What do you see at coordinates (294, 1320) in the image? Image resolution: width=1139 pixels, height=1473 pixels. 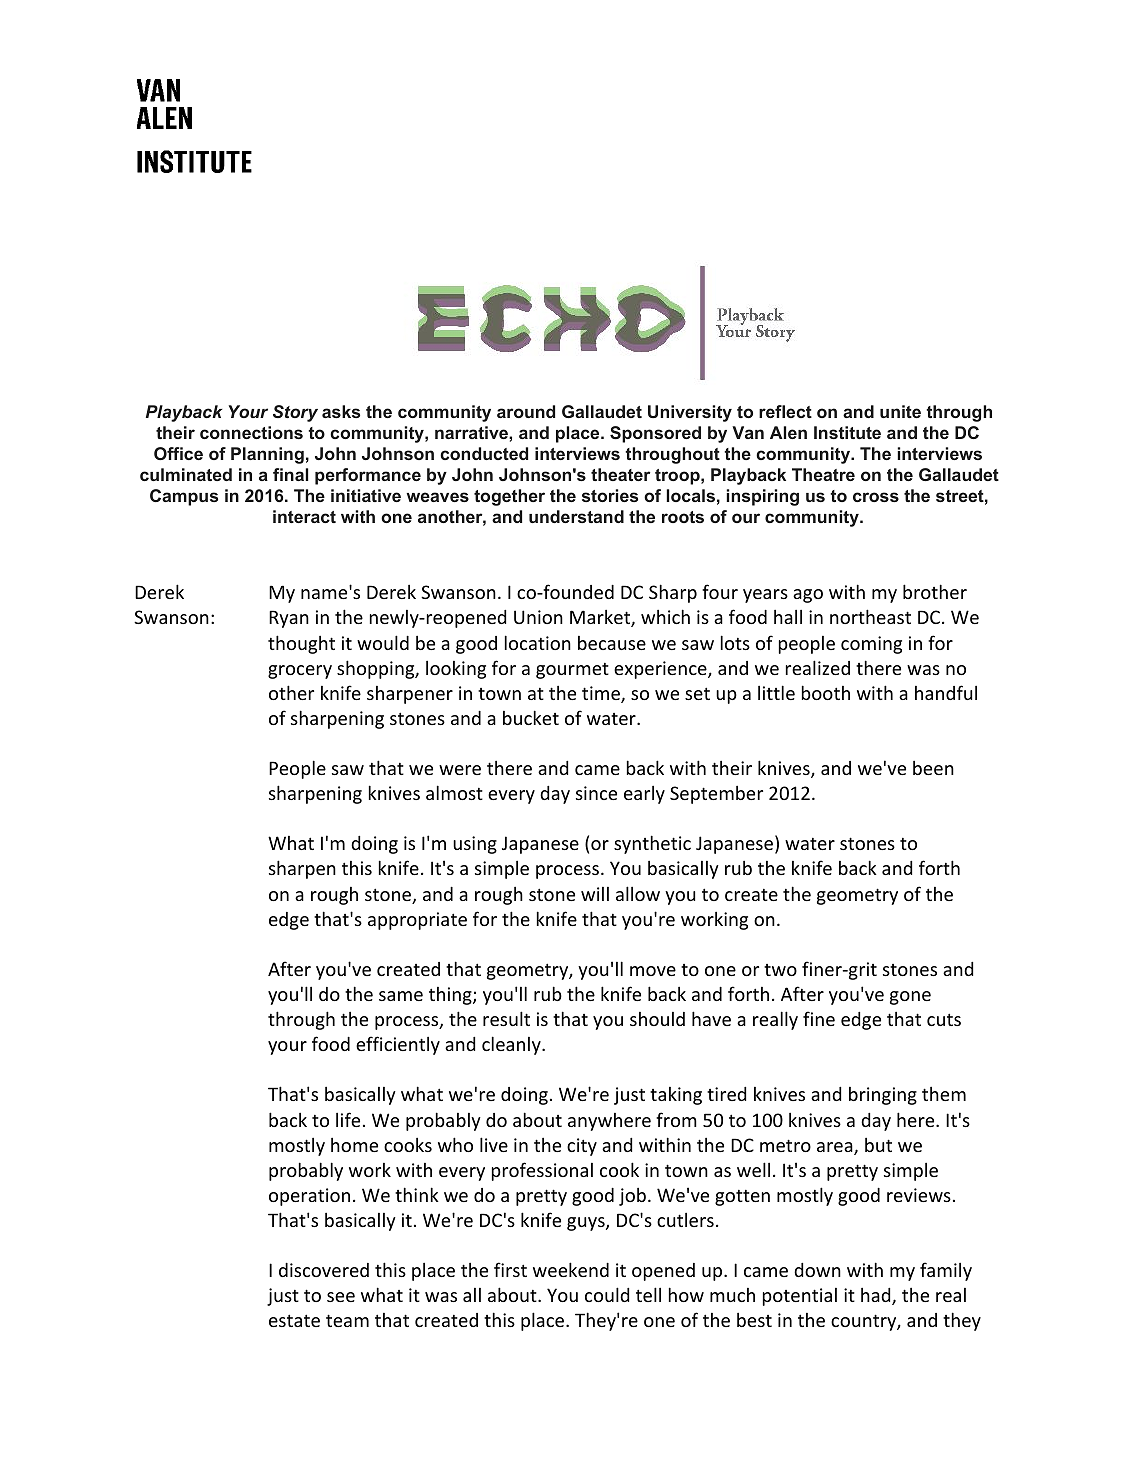 I see `estate` at bounding box center [294, 1320].
